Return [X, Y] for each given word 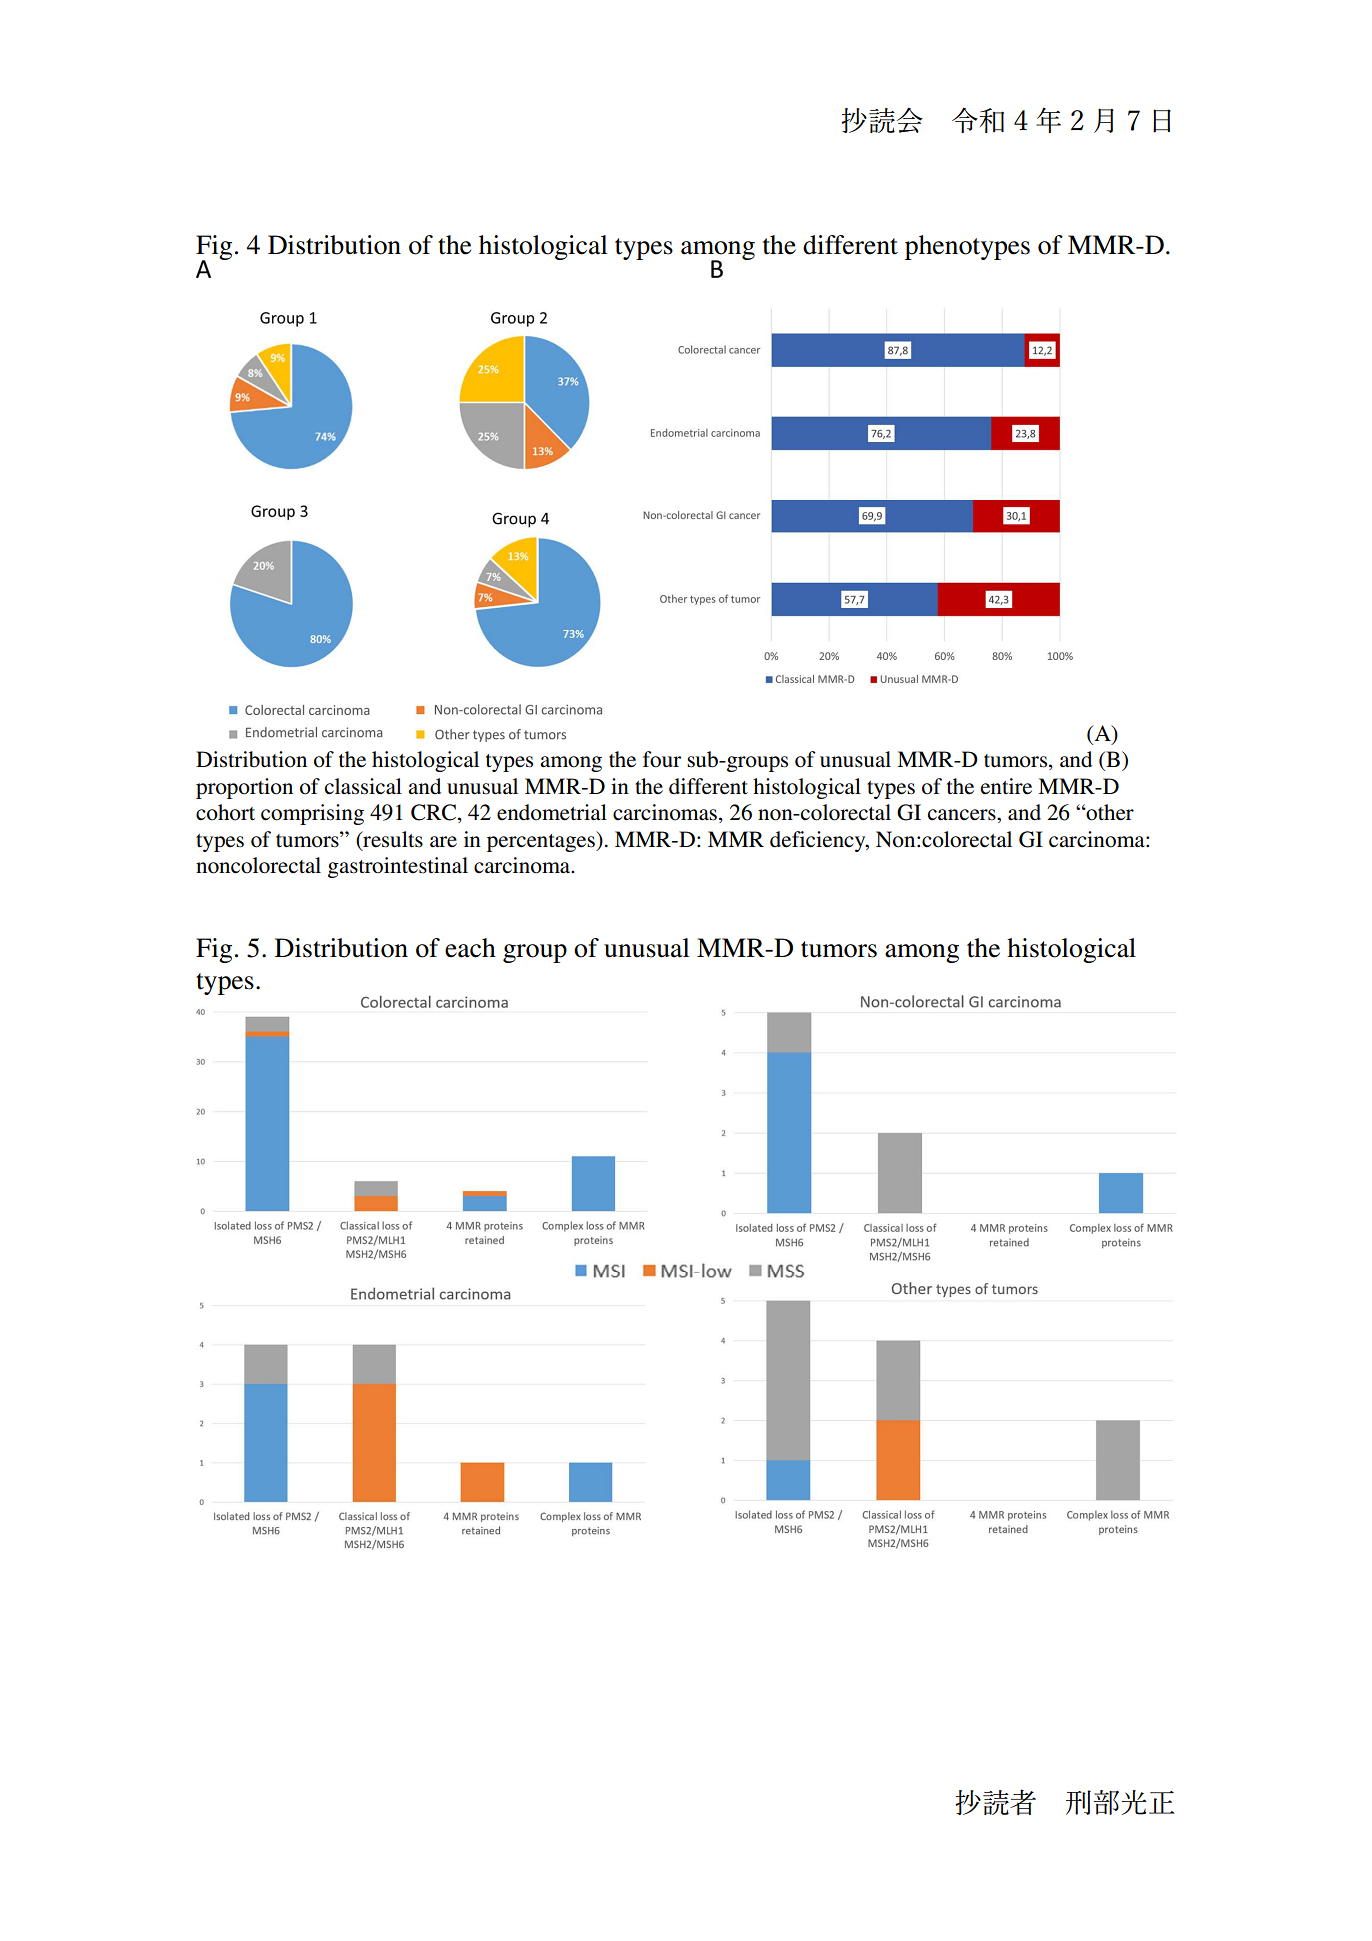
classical [363, 786]
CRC [435, 813]
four [662, 759]
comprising [312, 814]
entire [1006, 786]
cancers [963, 815]
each [470, 948]
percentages [542, 841]
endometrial [552, 812]
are [443, 842]
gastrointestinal [398, 867]
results [392, 840]
